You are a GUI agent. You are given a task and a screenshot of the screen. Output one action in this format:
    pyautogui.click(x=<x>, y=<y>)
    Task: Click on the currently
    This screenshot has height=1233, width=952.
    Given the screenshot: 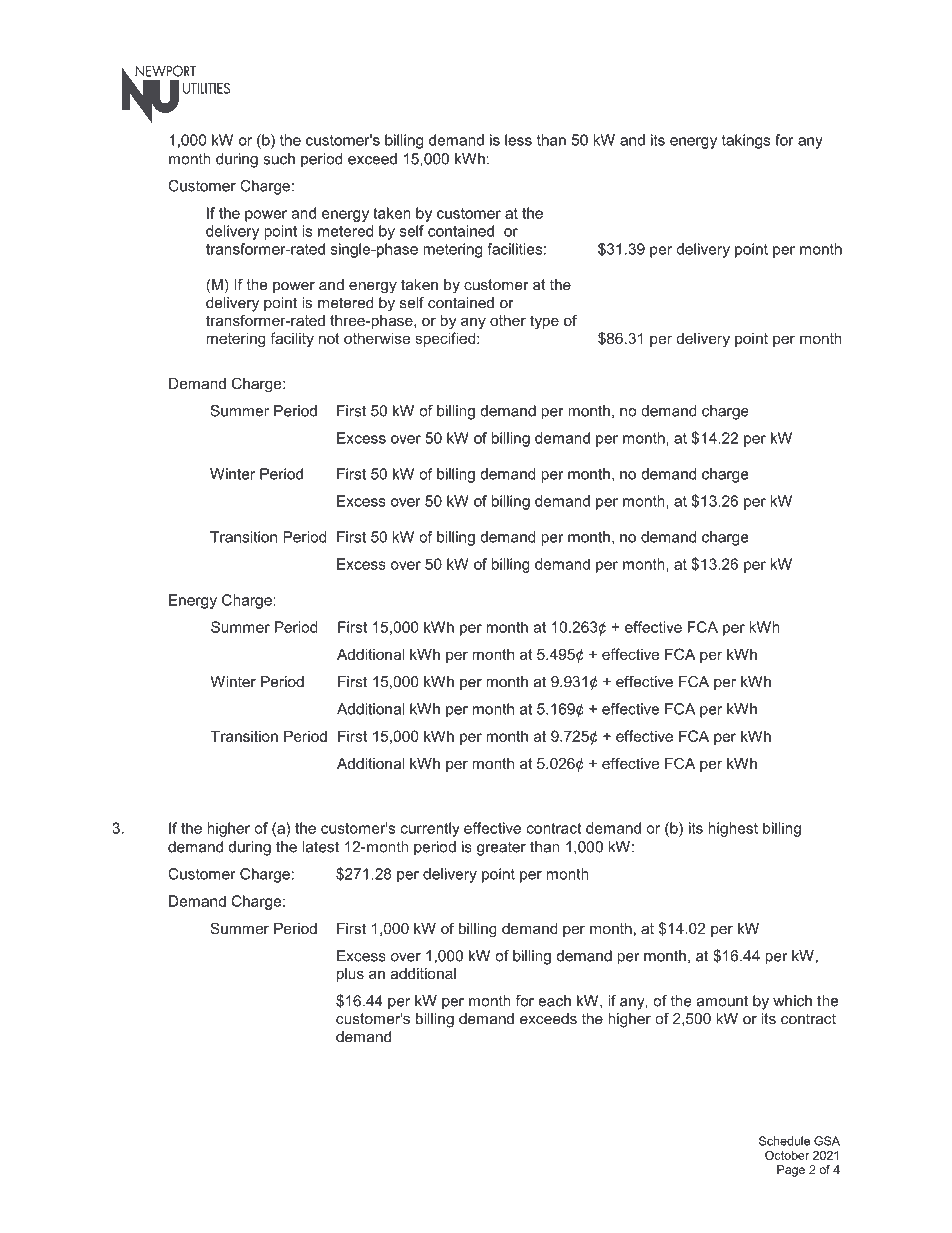 What is the action you would take?
    pyautogui.click(x=430, y=829)
